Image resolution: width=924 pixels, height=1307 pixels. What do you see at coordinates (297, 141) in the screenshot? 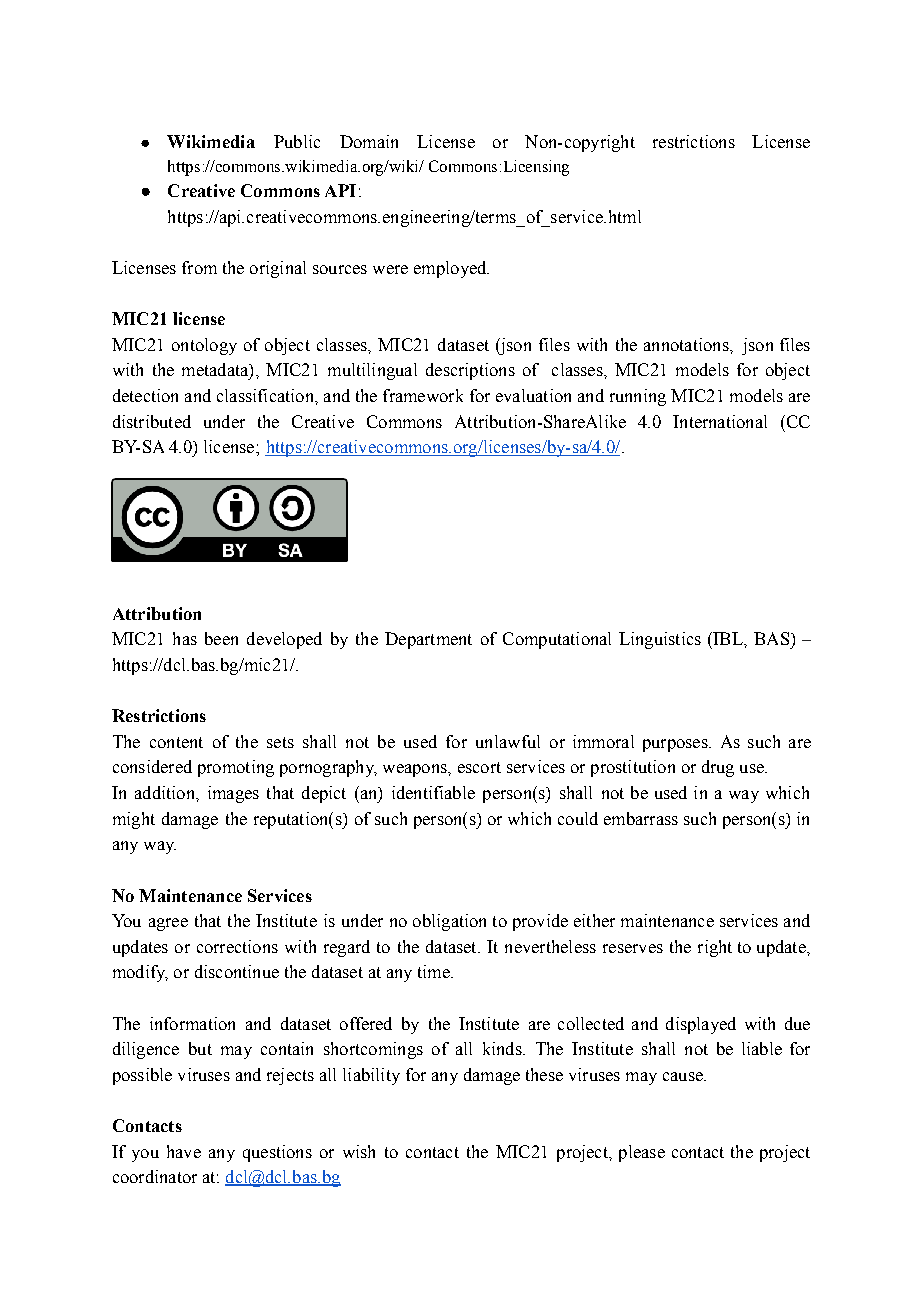
I see `Public` at bounding box center [297, 141].
